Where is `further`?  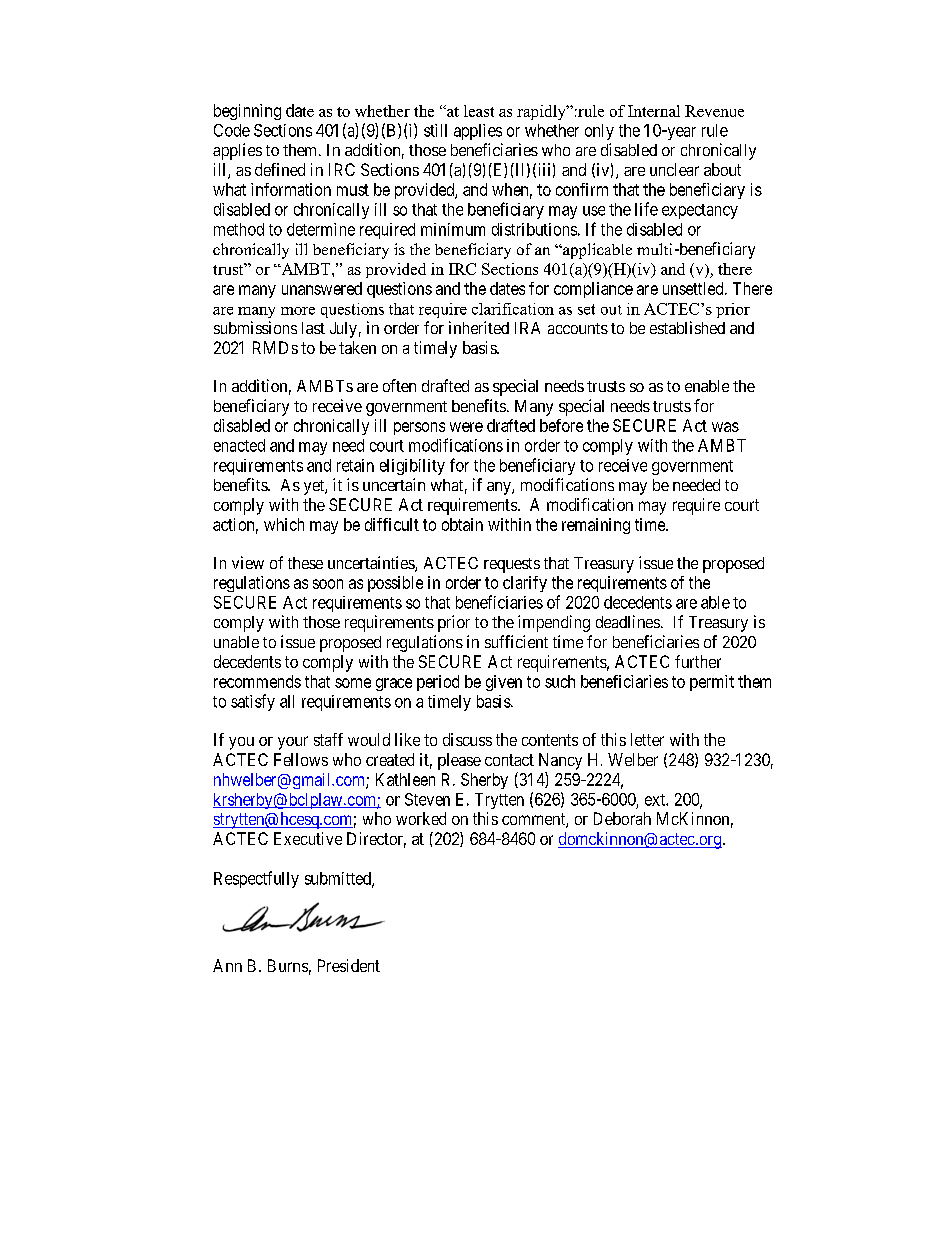
further is located at coordinates (698, 661).
